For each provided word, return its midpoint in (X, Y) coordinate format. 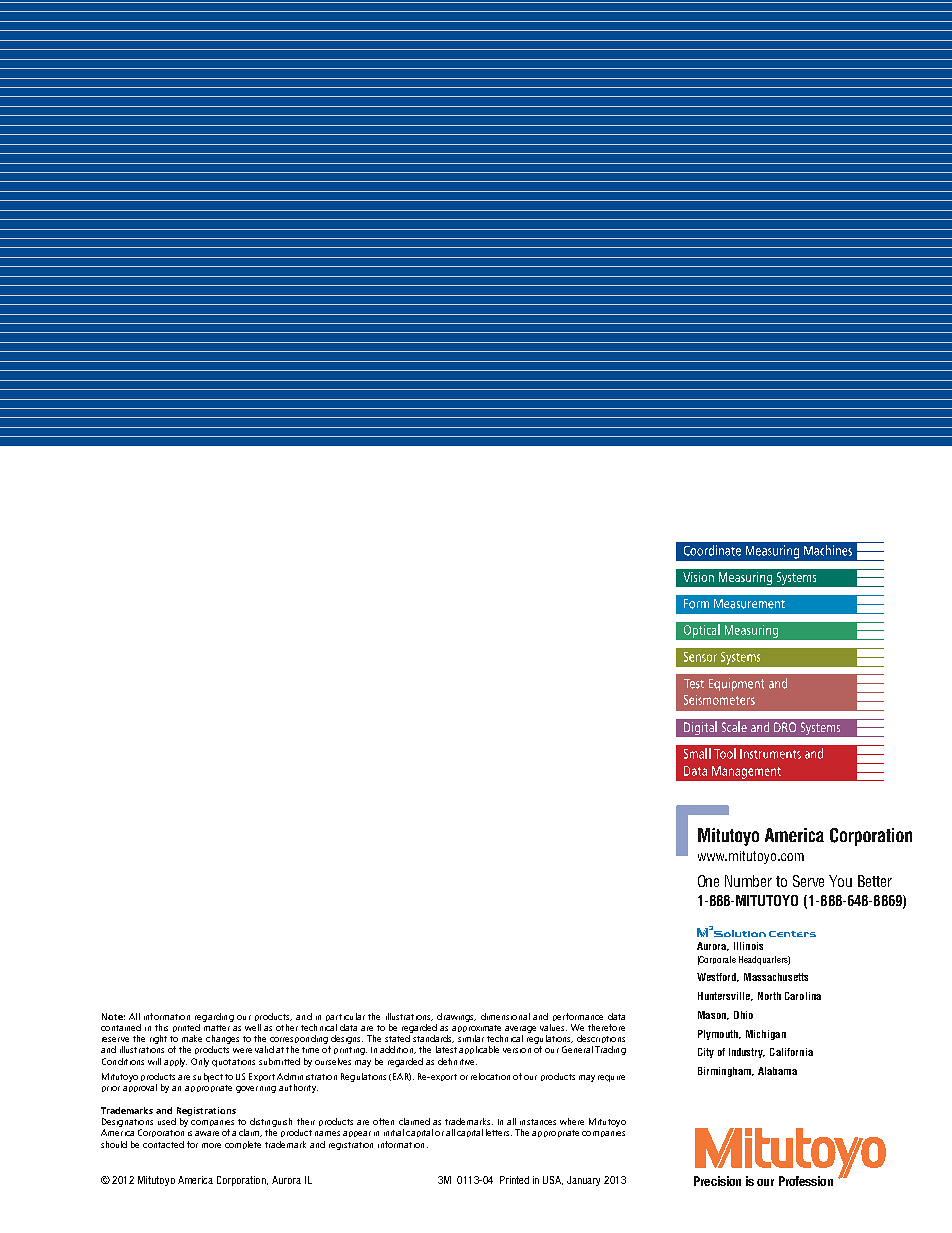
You (840, 881)
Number (748, 881)
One (708, 881)
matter (217, 1028)
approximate (476, 1028)
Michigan (766, 1035)
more (211, 1145)
